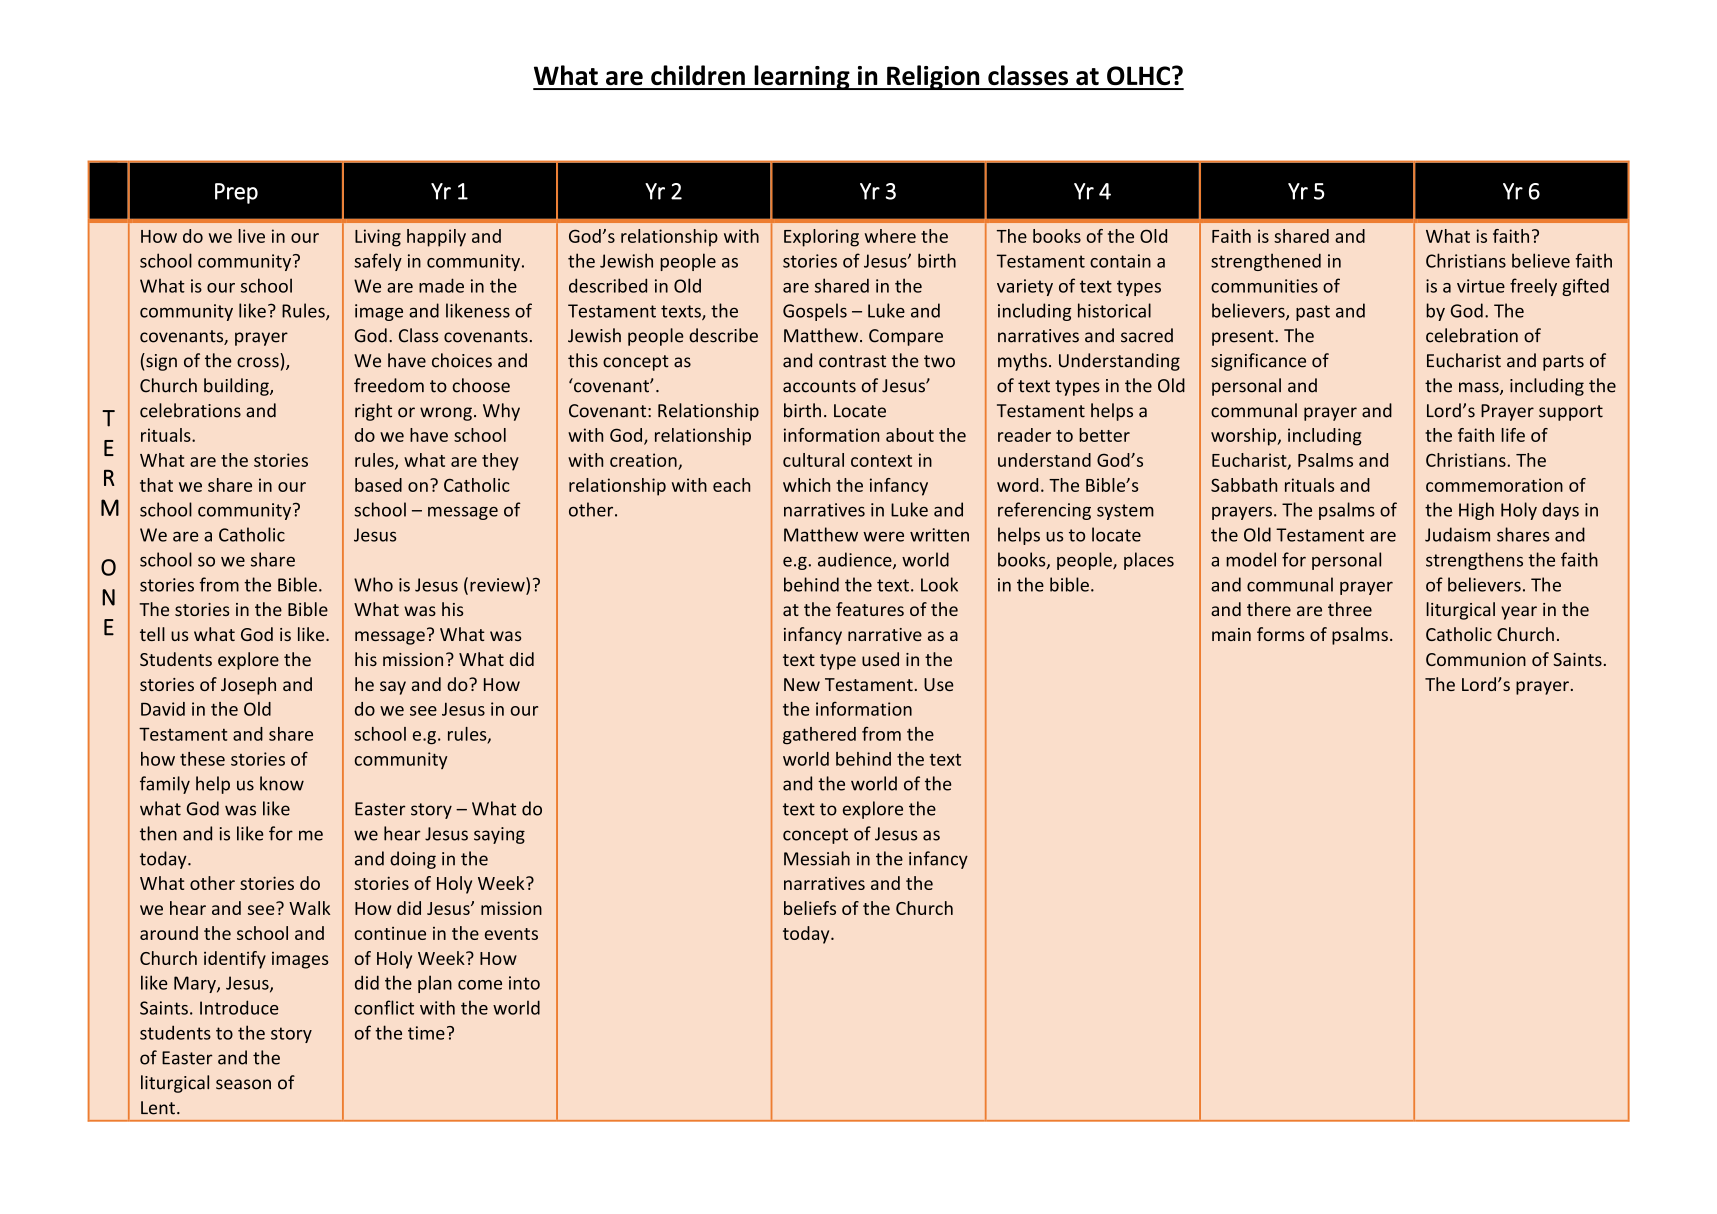  What do you see at coordinates (802, 684) in the screenshot?
I see `New` at bounding box center [802, 684].
